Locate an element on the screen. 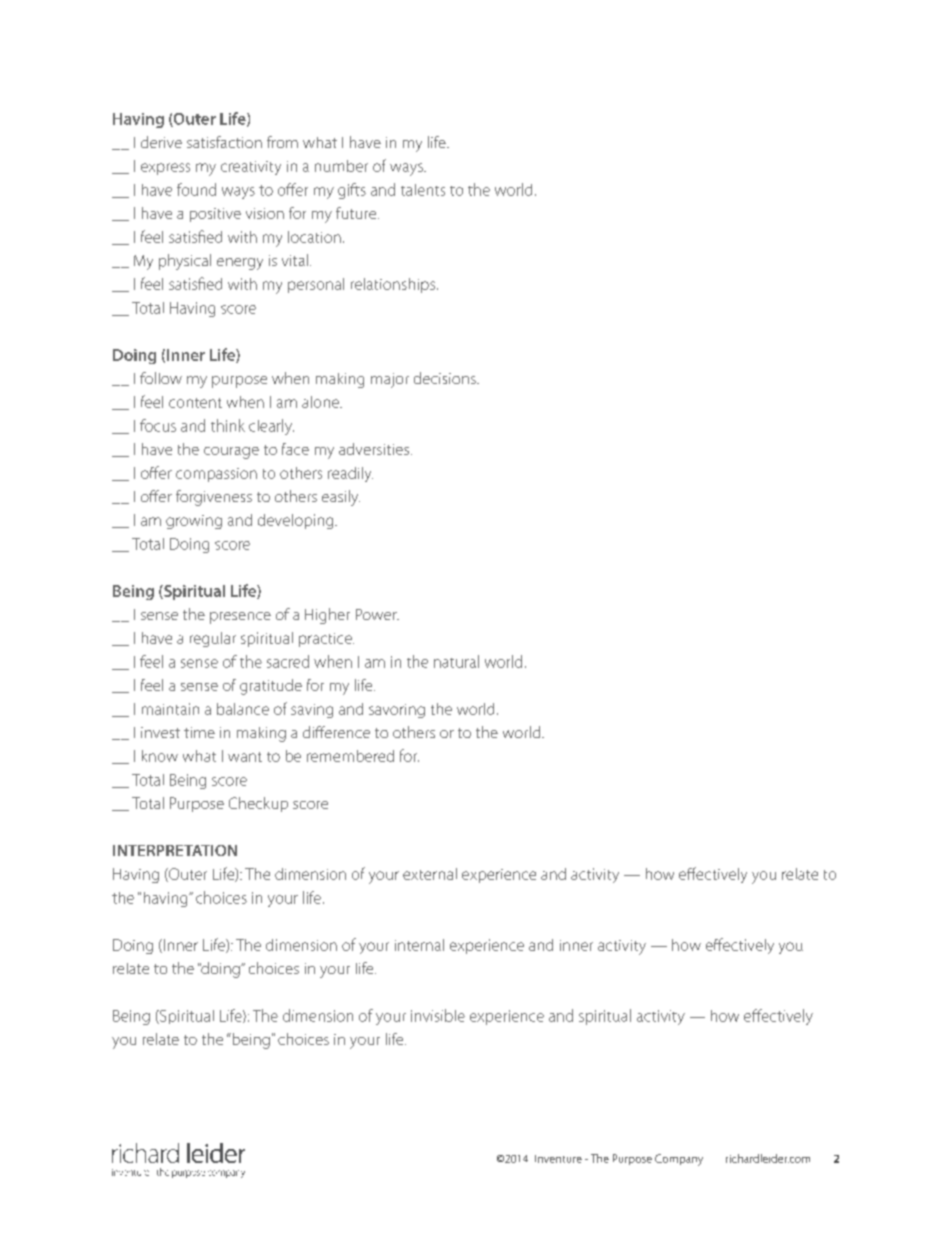 Image resolution: width=952 pixels, height=1233 pixels. natural is located at coordinates (456, 661).
